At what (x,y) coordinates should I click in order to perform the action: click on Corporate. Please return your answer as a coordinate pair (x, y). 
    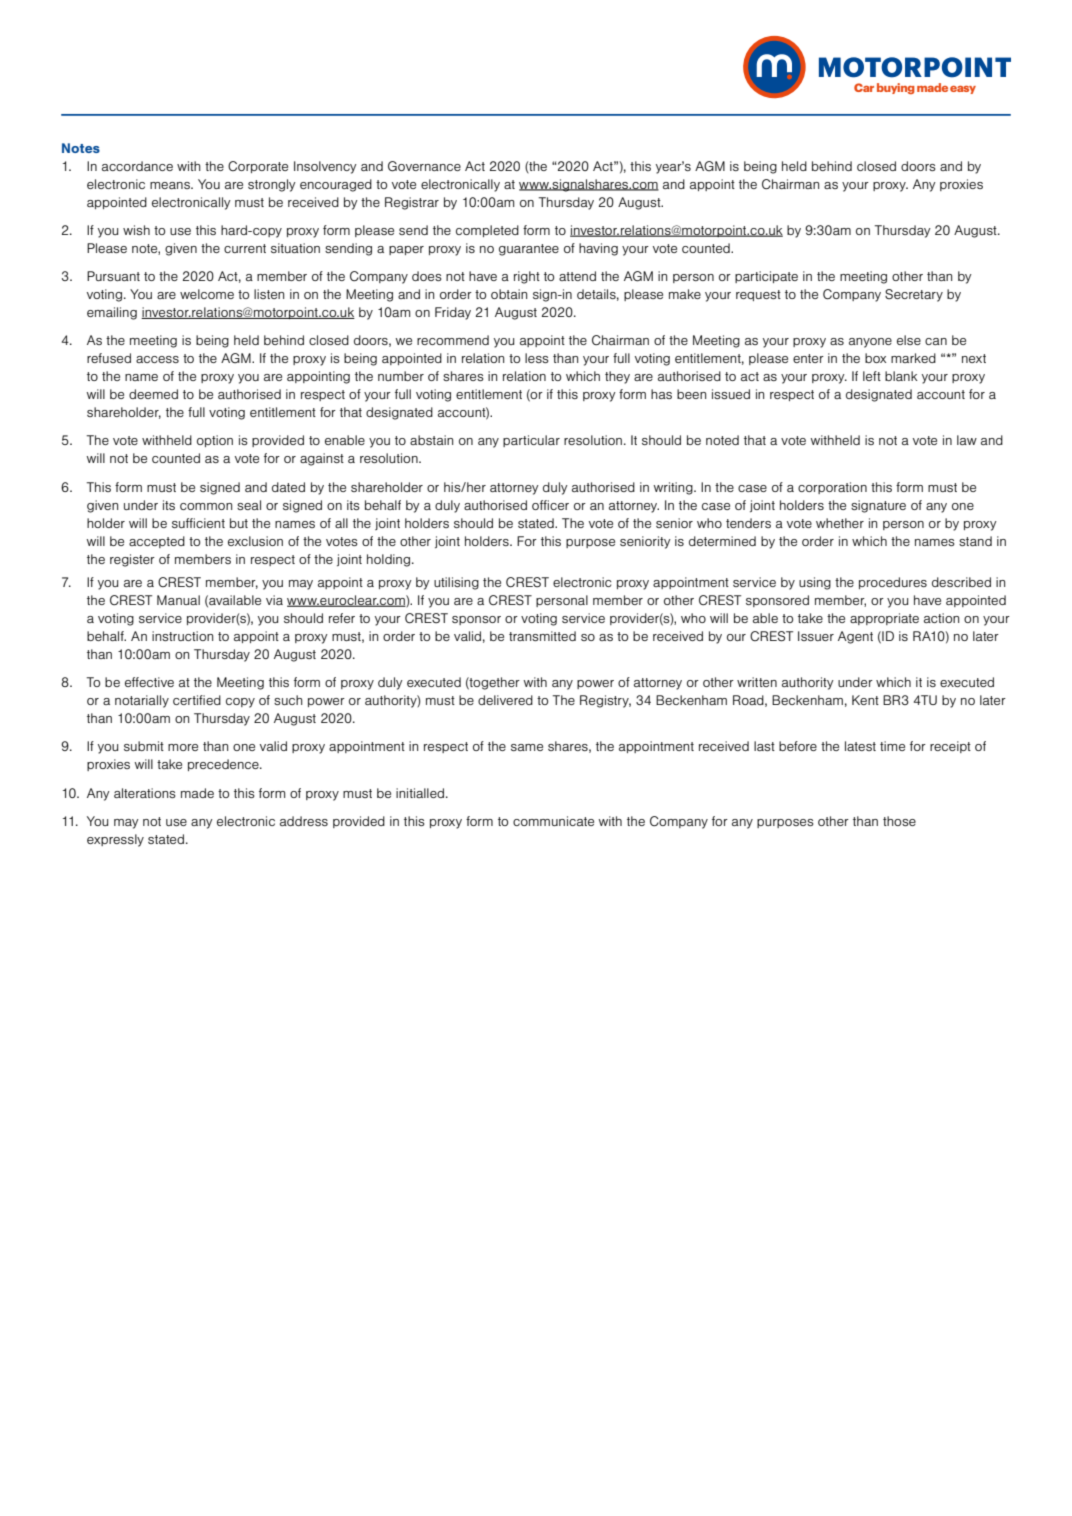
    Looking at the image, I should click on (258, 167).
